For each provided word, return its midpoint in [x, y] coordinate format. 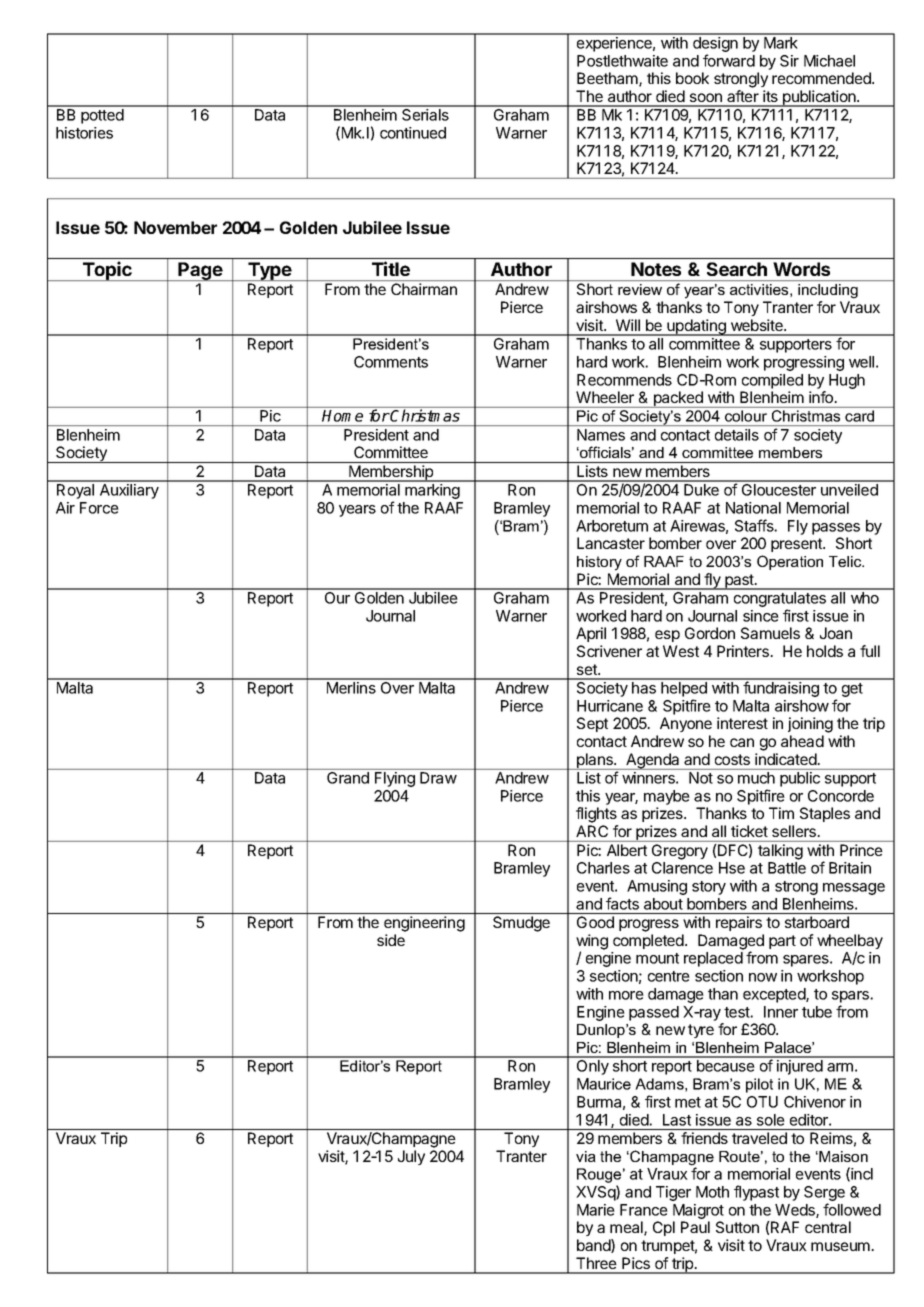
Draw [438, 778]
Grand [348, 778]
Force [99, 508]
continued [413, 133]
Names [601, 435]
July [411, 1157]
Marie [596, 1210]
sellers [795, 831]
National [753, 508]
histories [84, 133]
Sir [789, 61]
